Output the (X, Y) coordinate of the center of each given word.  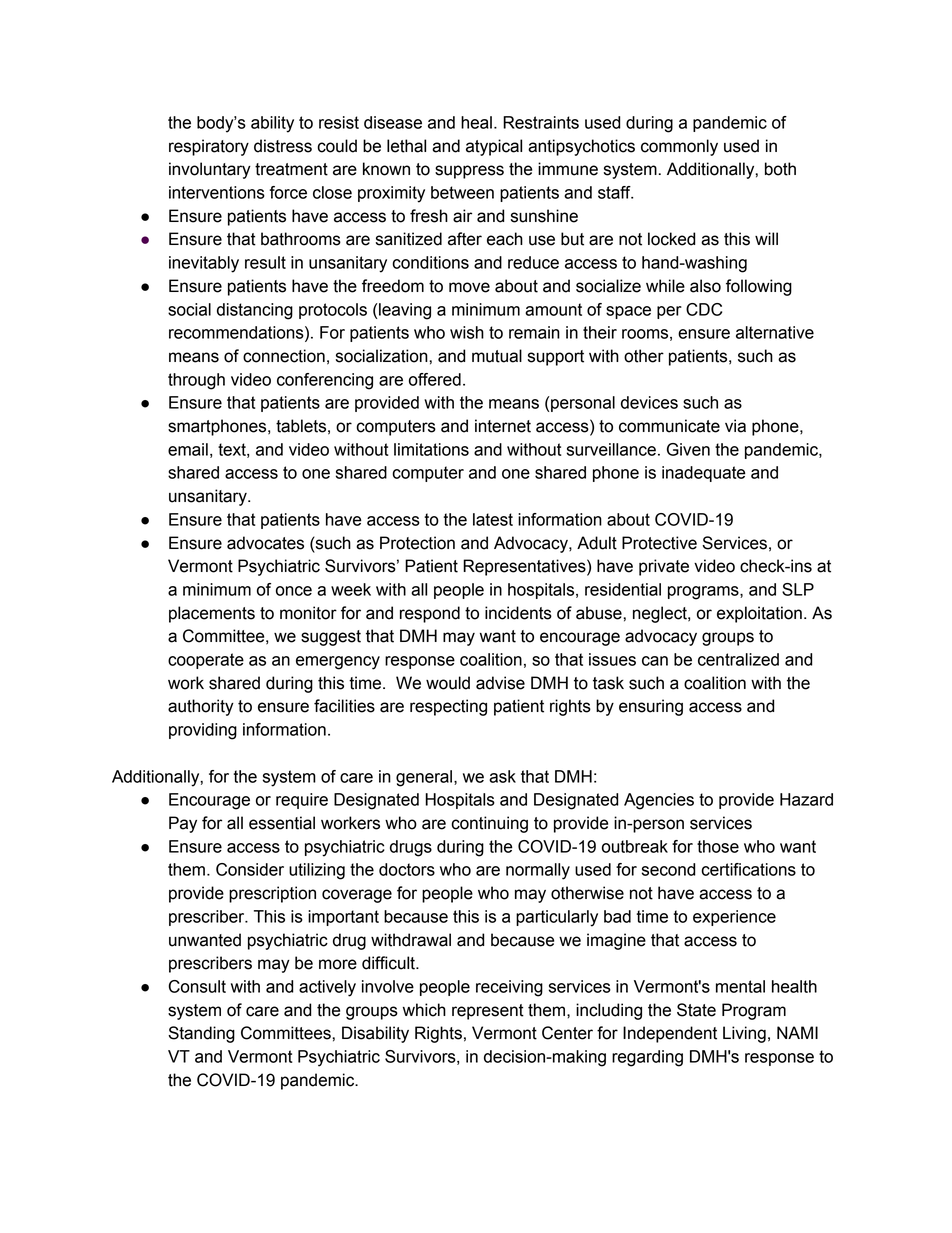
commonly (679, 147)
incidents (518, 613)
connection (284, 356)
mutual (497, 356)
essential (282, 823)
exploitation (759, 614)
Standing (201, 1034)
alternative (775, 332)
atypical (494, 147)
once (294, 591)
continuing (489, 824)
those (718, 846)
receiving (509, 988)
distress (283, 146)
